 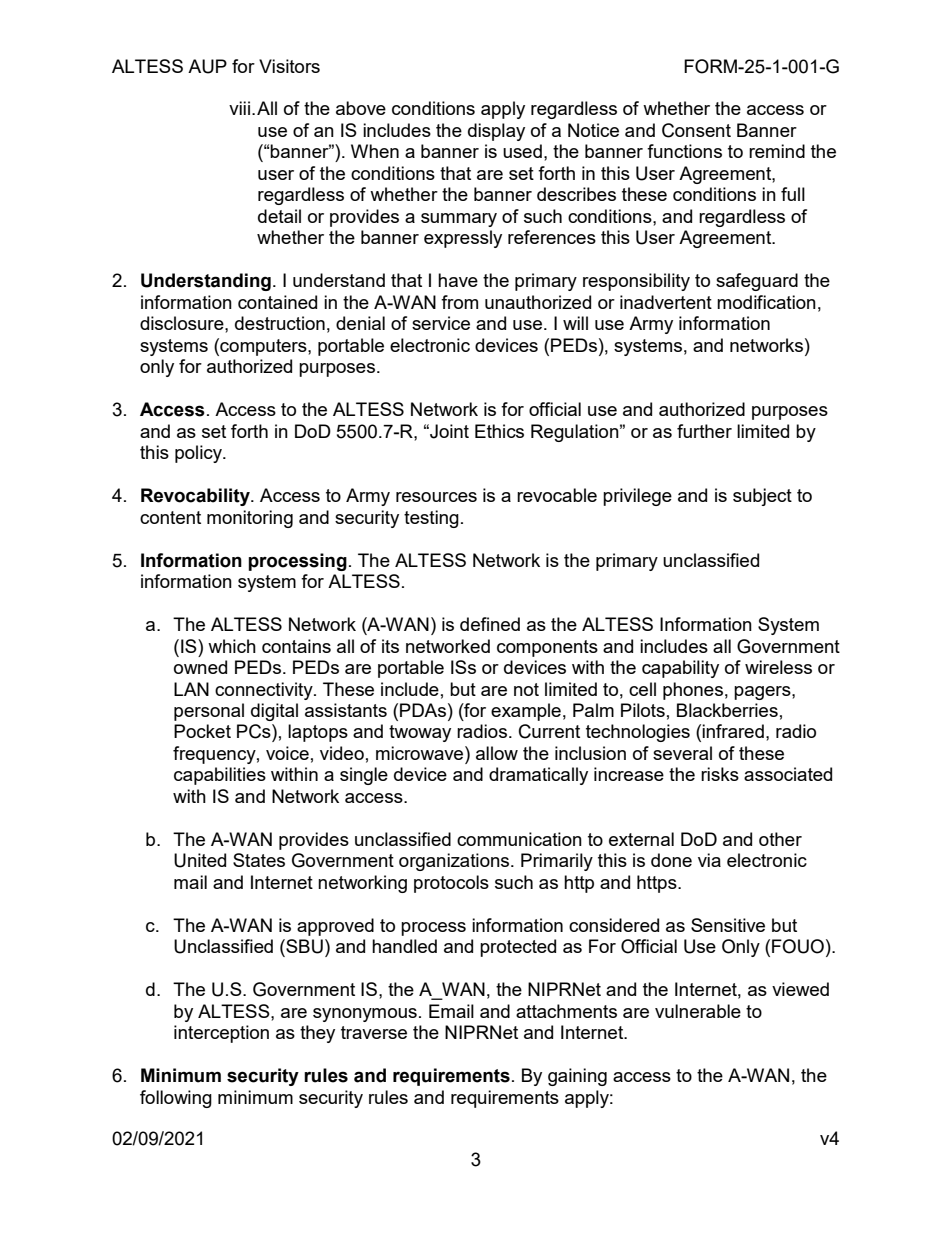 What do you see at coordinates (496, 132) in the screenshot?
I see `display` at bounding box center [496, 132].
